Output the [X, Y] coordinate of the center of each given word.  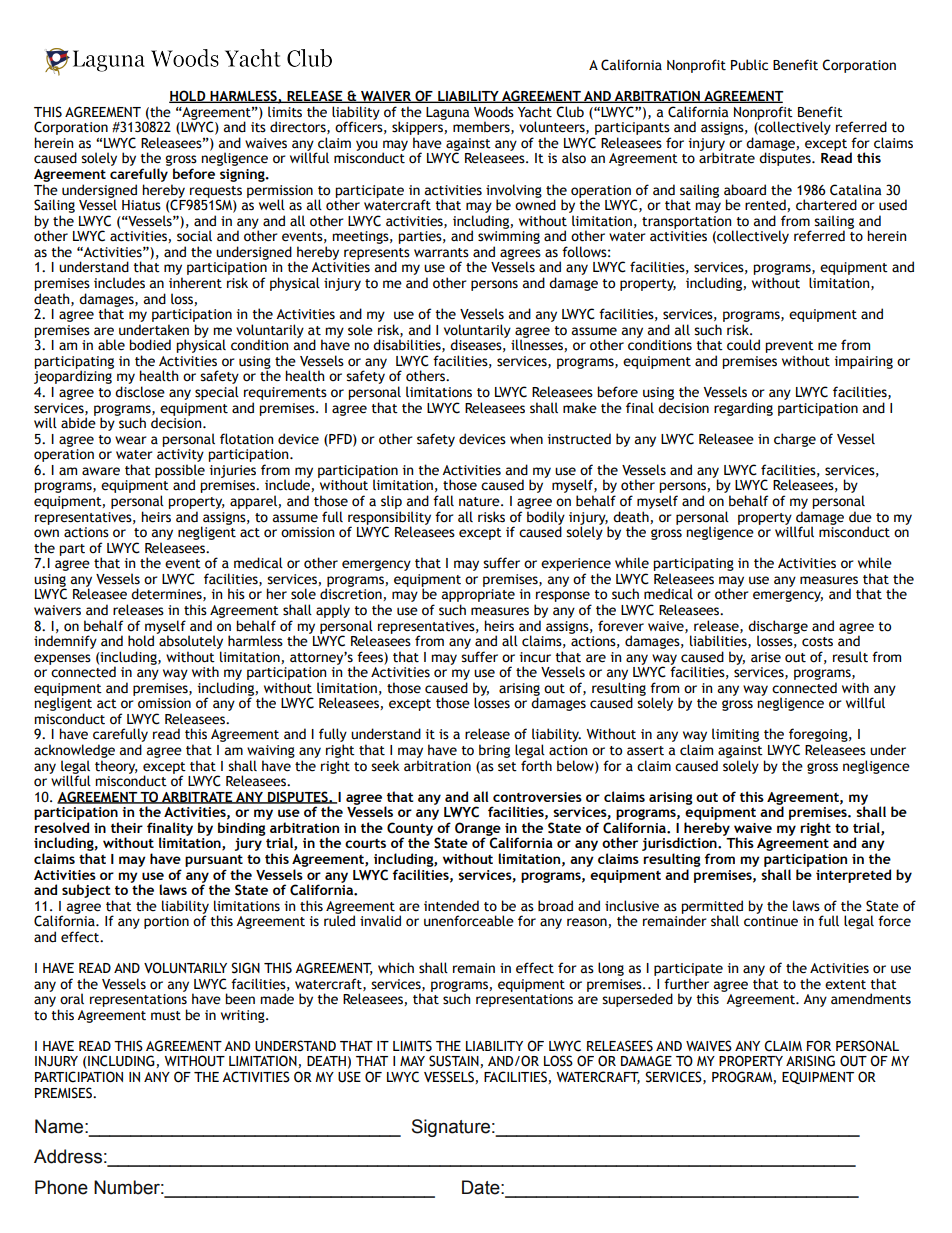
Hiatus [141, 205]
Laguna [447, 113]
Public [749, 65]
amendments [871, 999]
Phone [61, 1187]
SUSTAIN [455, 1061]
